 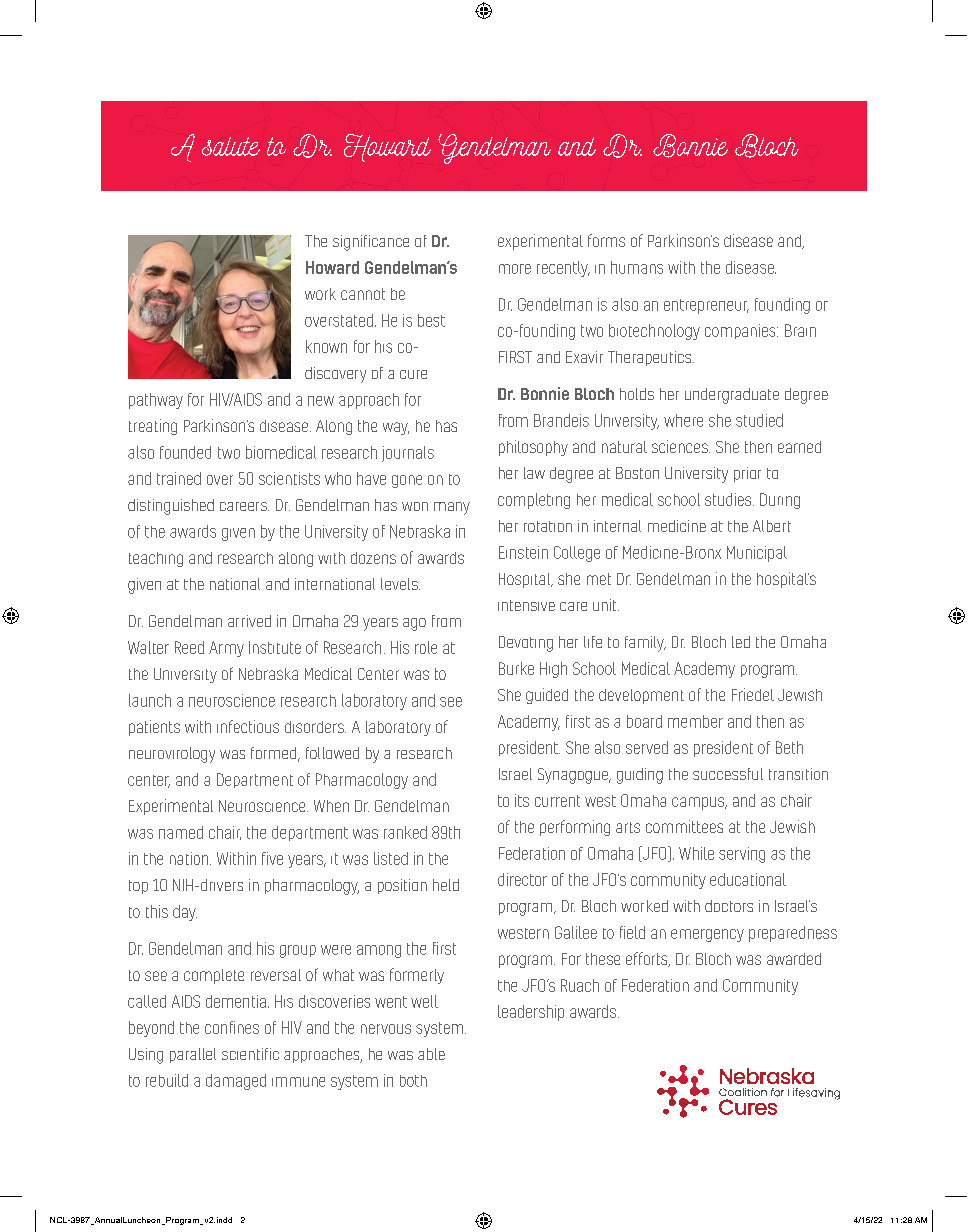 I want to click on salute, so click(x=231, y=146).
